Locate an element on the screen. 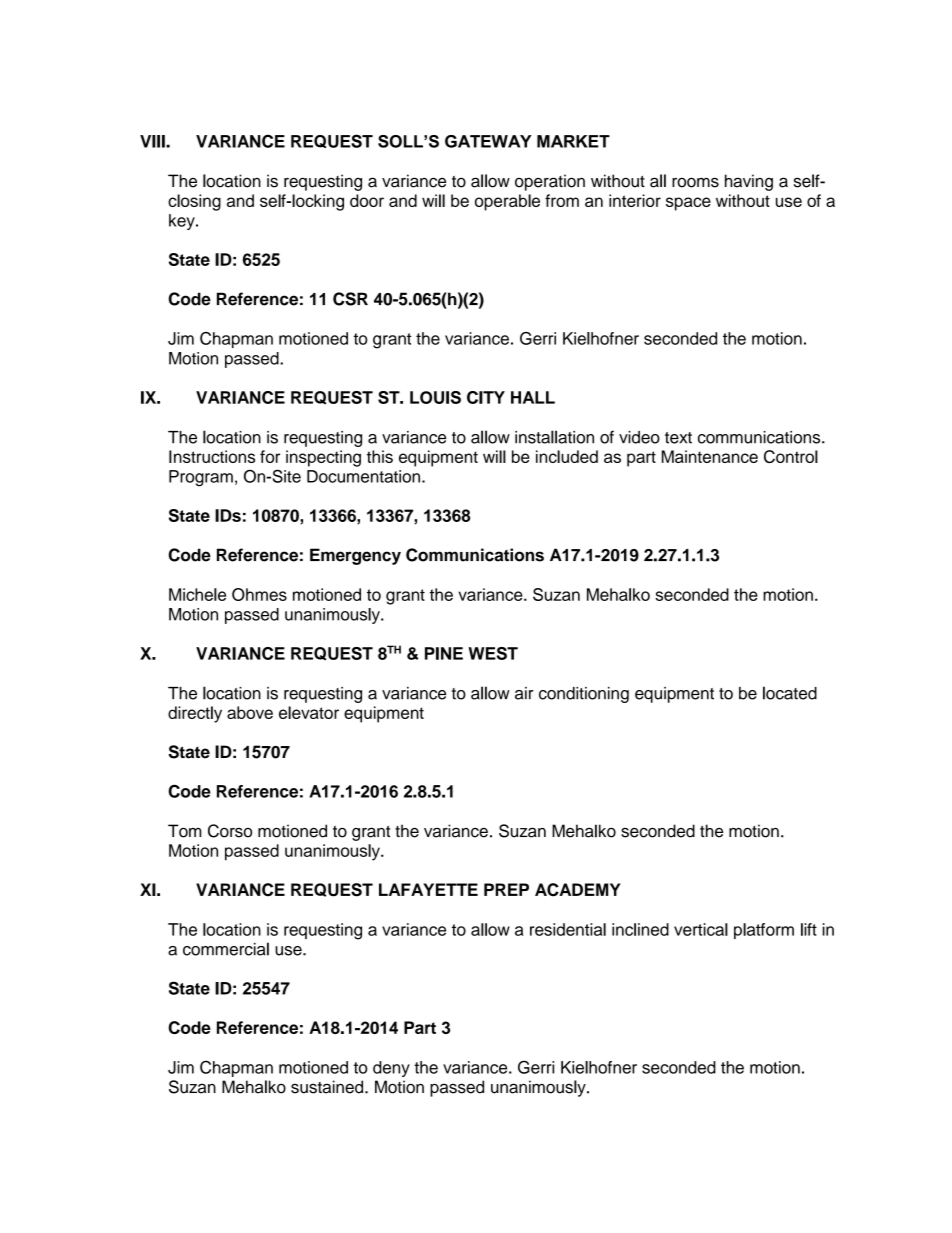  sustained is located at coordinates (328, 1087).
